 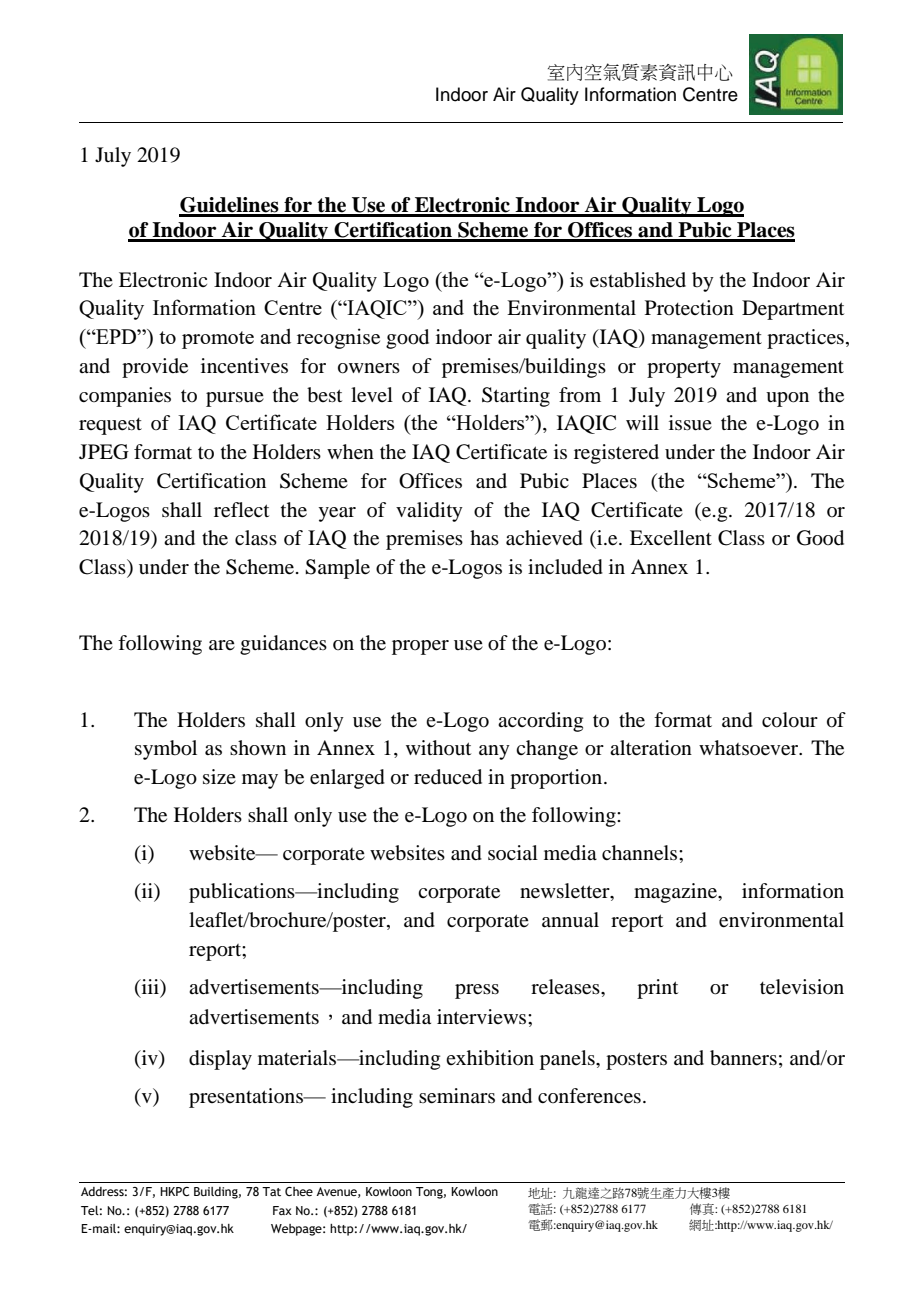 I want to click on promote, so click(x=218, y=340).
